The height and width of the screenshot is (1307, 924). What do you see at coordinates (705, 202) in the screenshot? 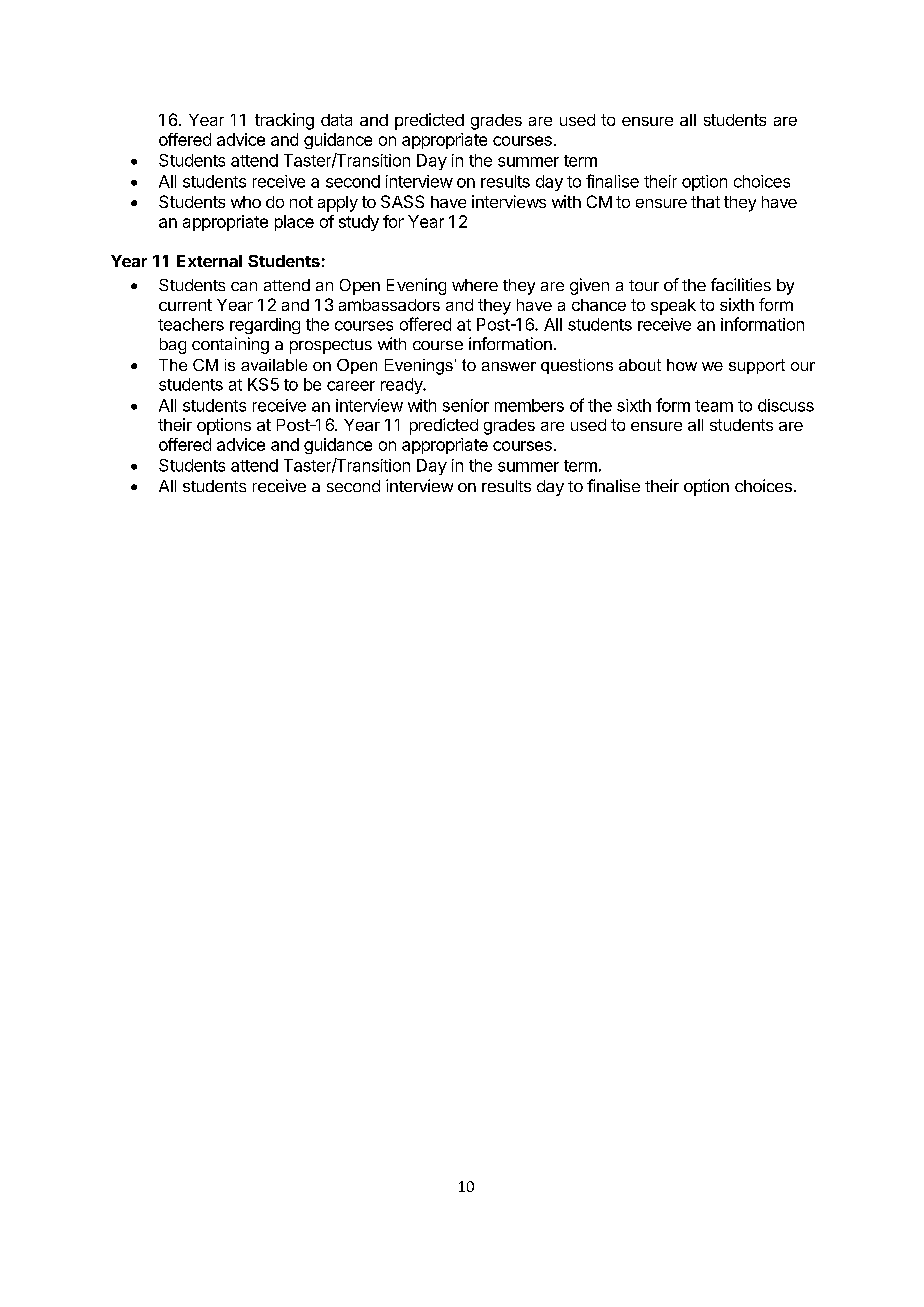
I see `that` at bounding box center [705, 202].
